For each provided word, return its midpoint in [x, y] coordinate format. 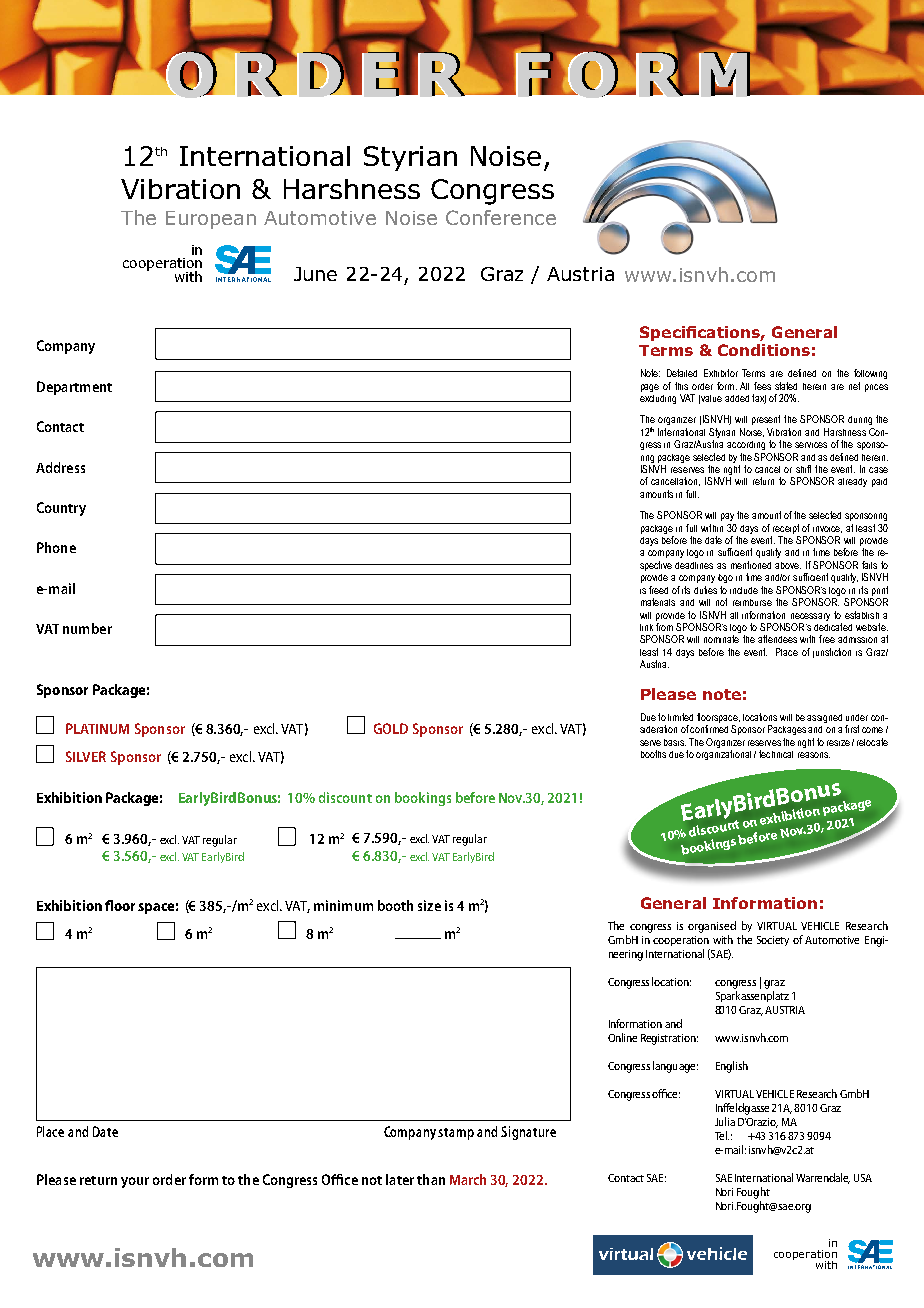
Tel [722, 1135]
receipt [786, 529]
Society [773, 941]
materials [658, 602]
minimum [343, 905]
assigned [824, 718]
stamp [456, 1134]
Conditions [764, 350]
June [315, 274]
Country [61, 509]
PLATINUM [97, 728]
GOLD [391, 728]
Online [622, 1037]
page [650, 388]
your [135, 1182]
